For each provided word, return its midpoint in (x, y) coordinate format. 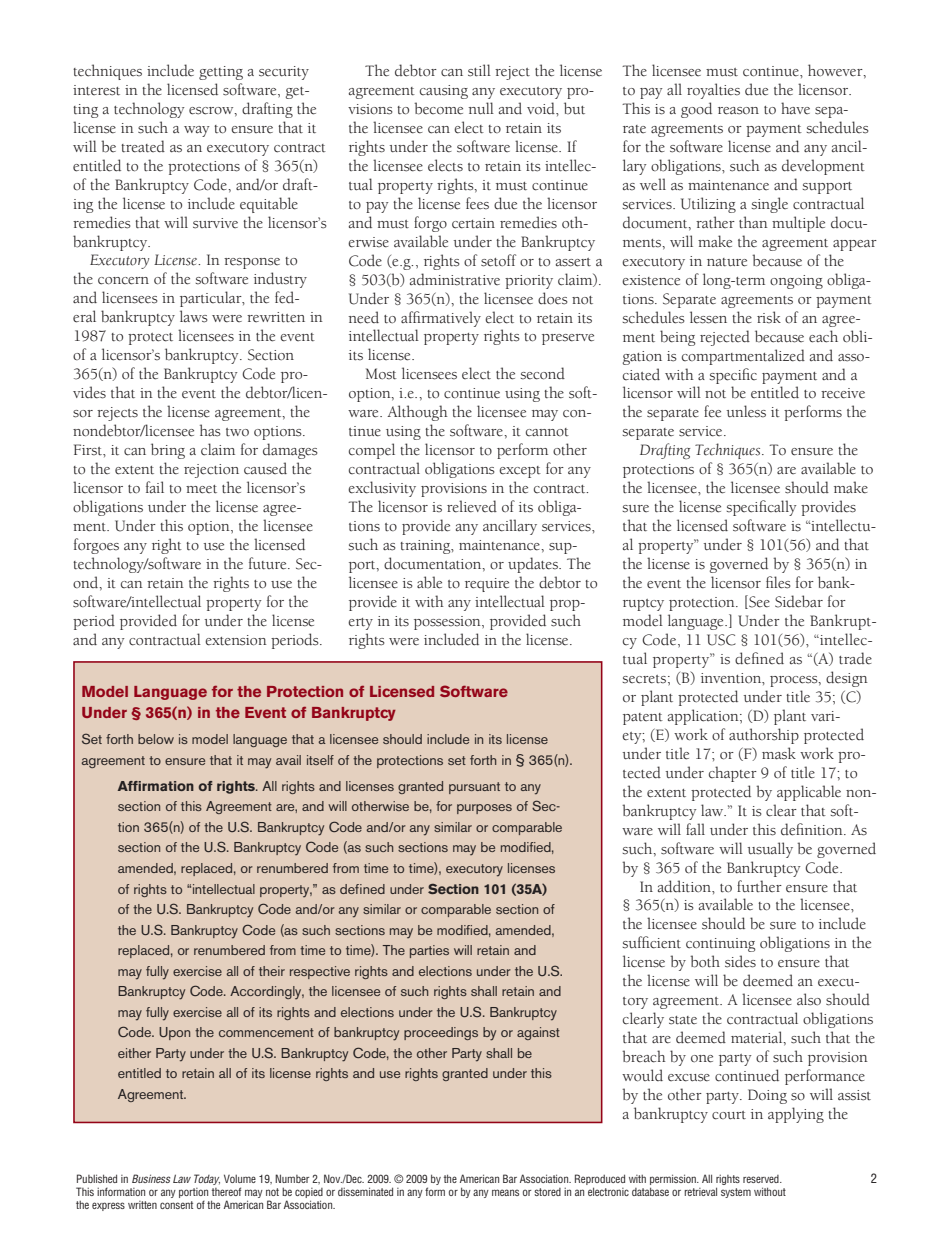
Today (207, 1179)
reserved (762, 1179)
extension (236, 640)
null (481, 108)
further (759, 886)
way (197, 131)
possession (448, 623)
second (543, 373)
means (505, 1192)
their (272, 971)
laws (194, 316)
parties (429, 951)
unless (746, 411)
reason (738, 111)
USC (721, 640)
